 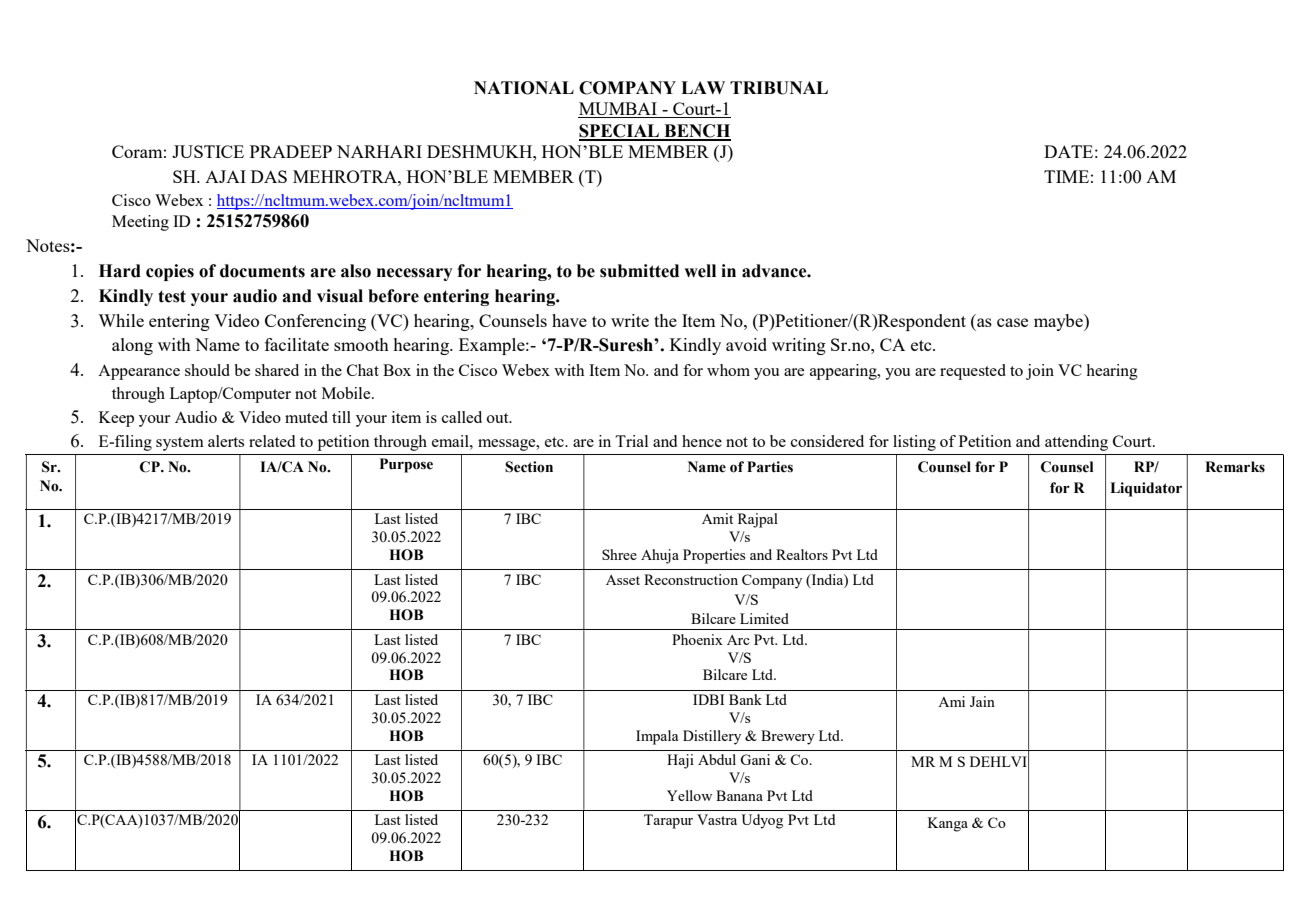 I want to click on attending, so click(x=1076, y=443).
